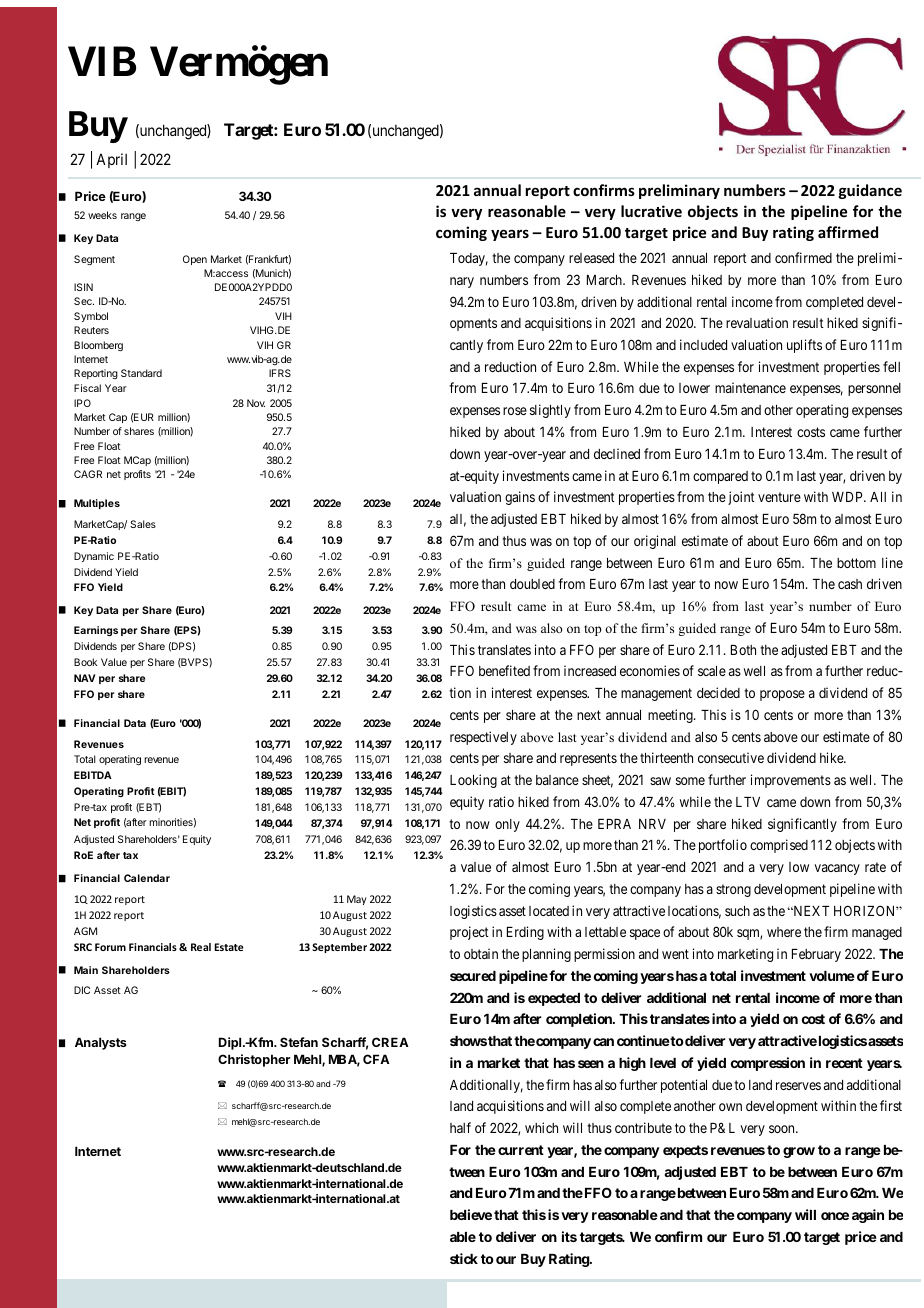 This screenshot has width=924, height=1308. I want to click on gains, so click(520, 498).
